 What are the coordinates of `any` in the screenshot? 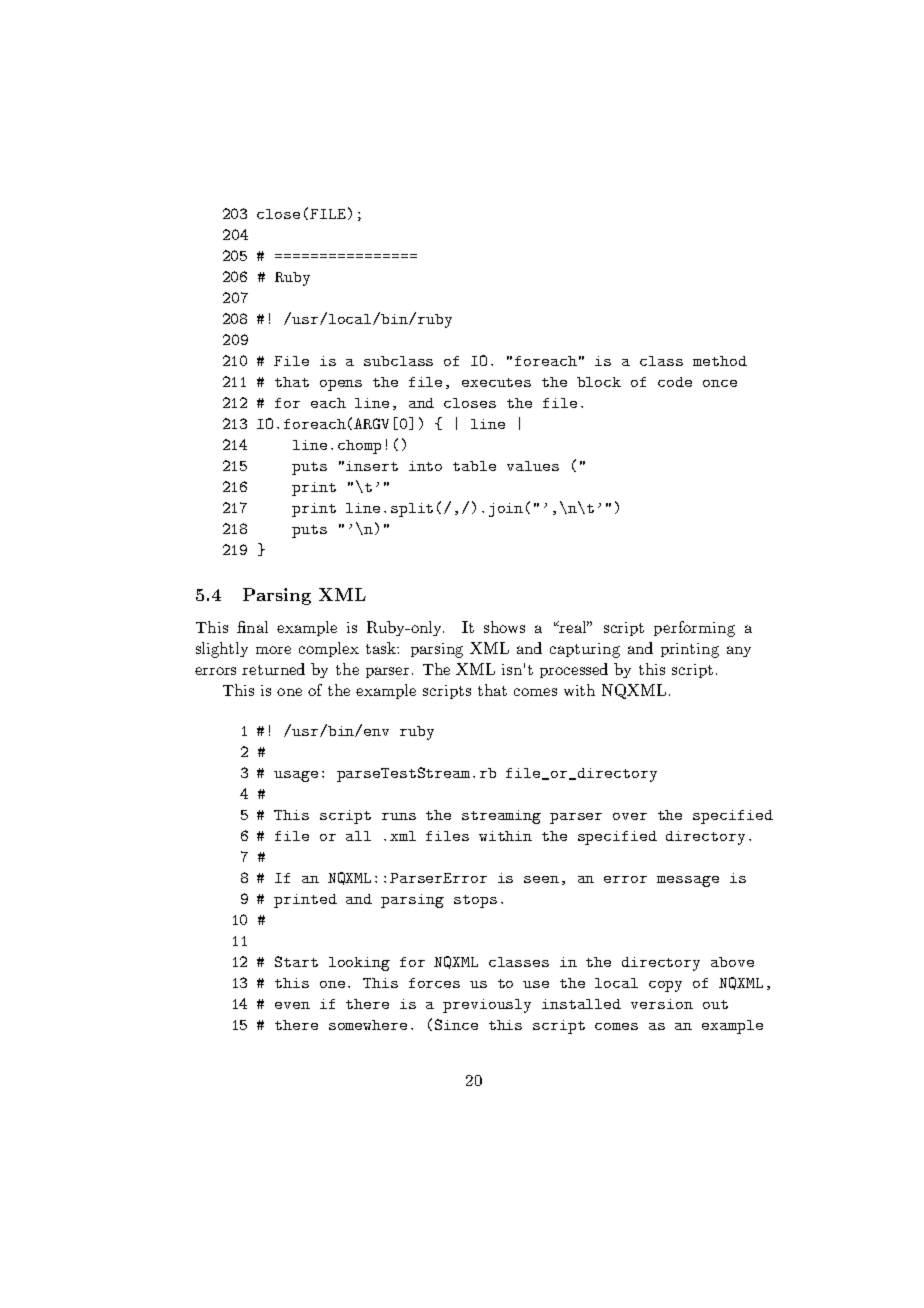 It's located at (739, 651).
